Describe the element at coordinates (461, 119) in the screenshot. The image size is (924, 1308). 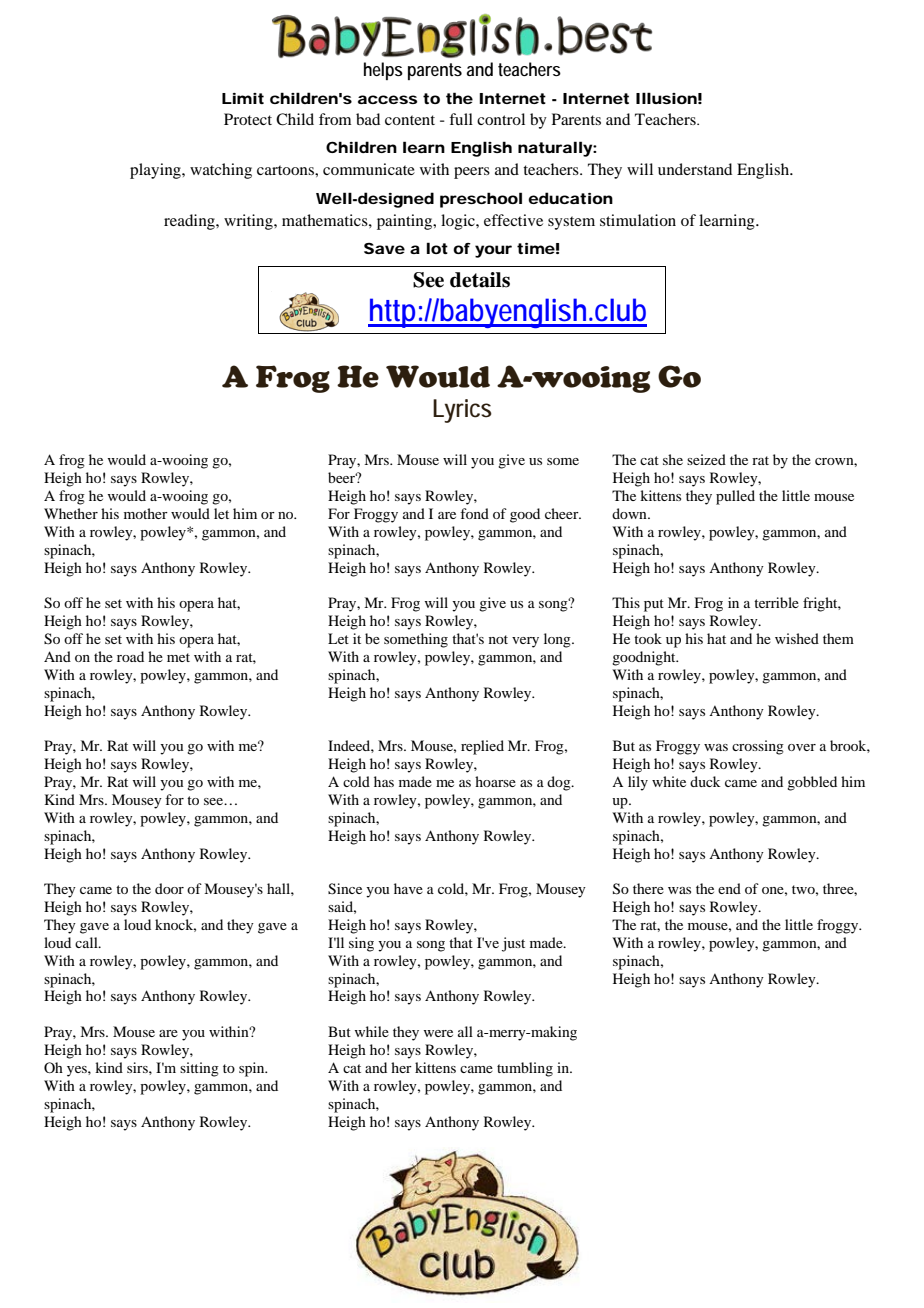
I see `full` at that location.
